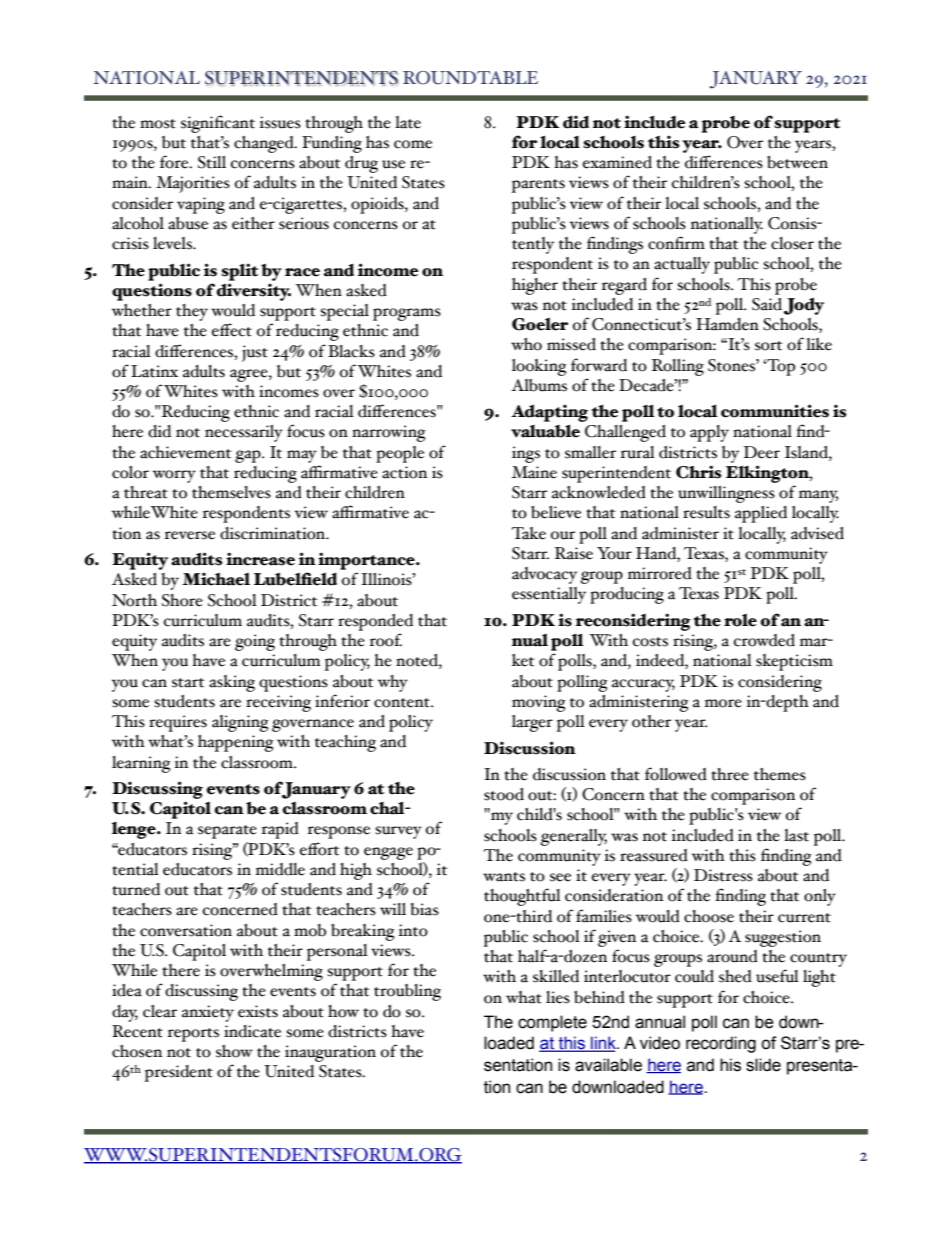 This screenshot has width=952, height=1233. Describe the element at coordinates (218, 124) in the screenshot. I see `significant` at that location.
